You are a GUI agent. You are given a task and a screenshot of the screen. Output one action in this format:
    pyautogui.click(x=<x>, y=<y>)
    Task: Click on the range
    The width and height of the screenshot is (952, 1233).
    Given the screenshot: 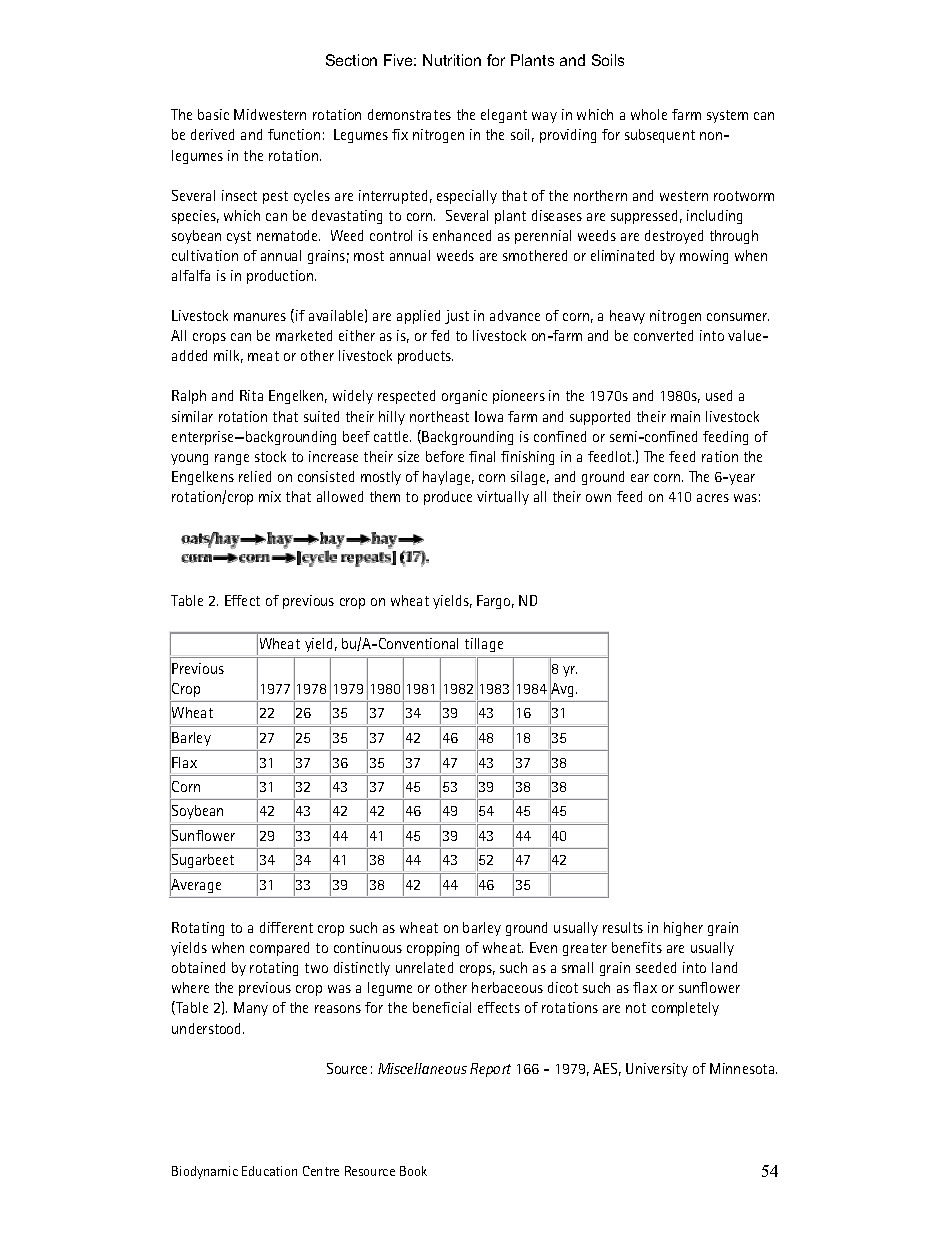 What is the action you would take?
    pyautogui.click(x=232, y=459)
